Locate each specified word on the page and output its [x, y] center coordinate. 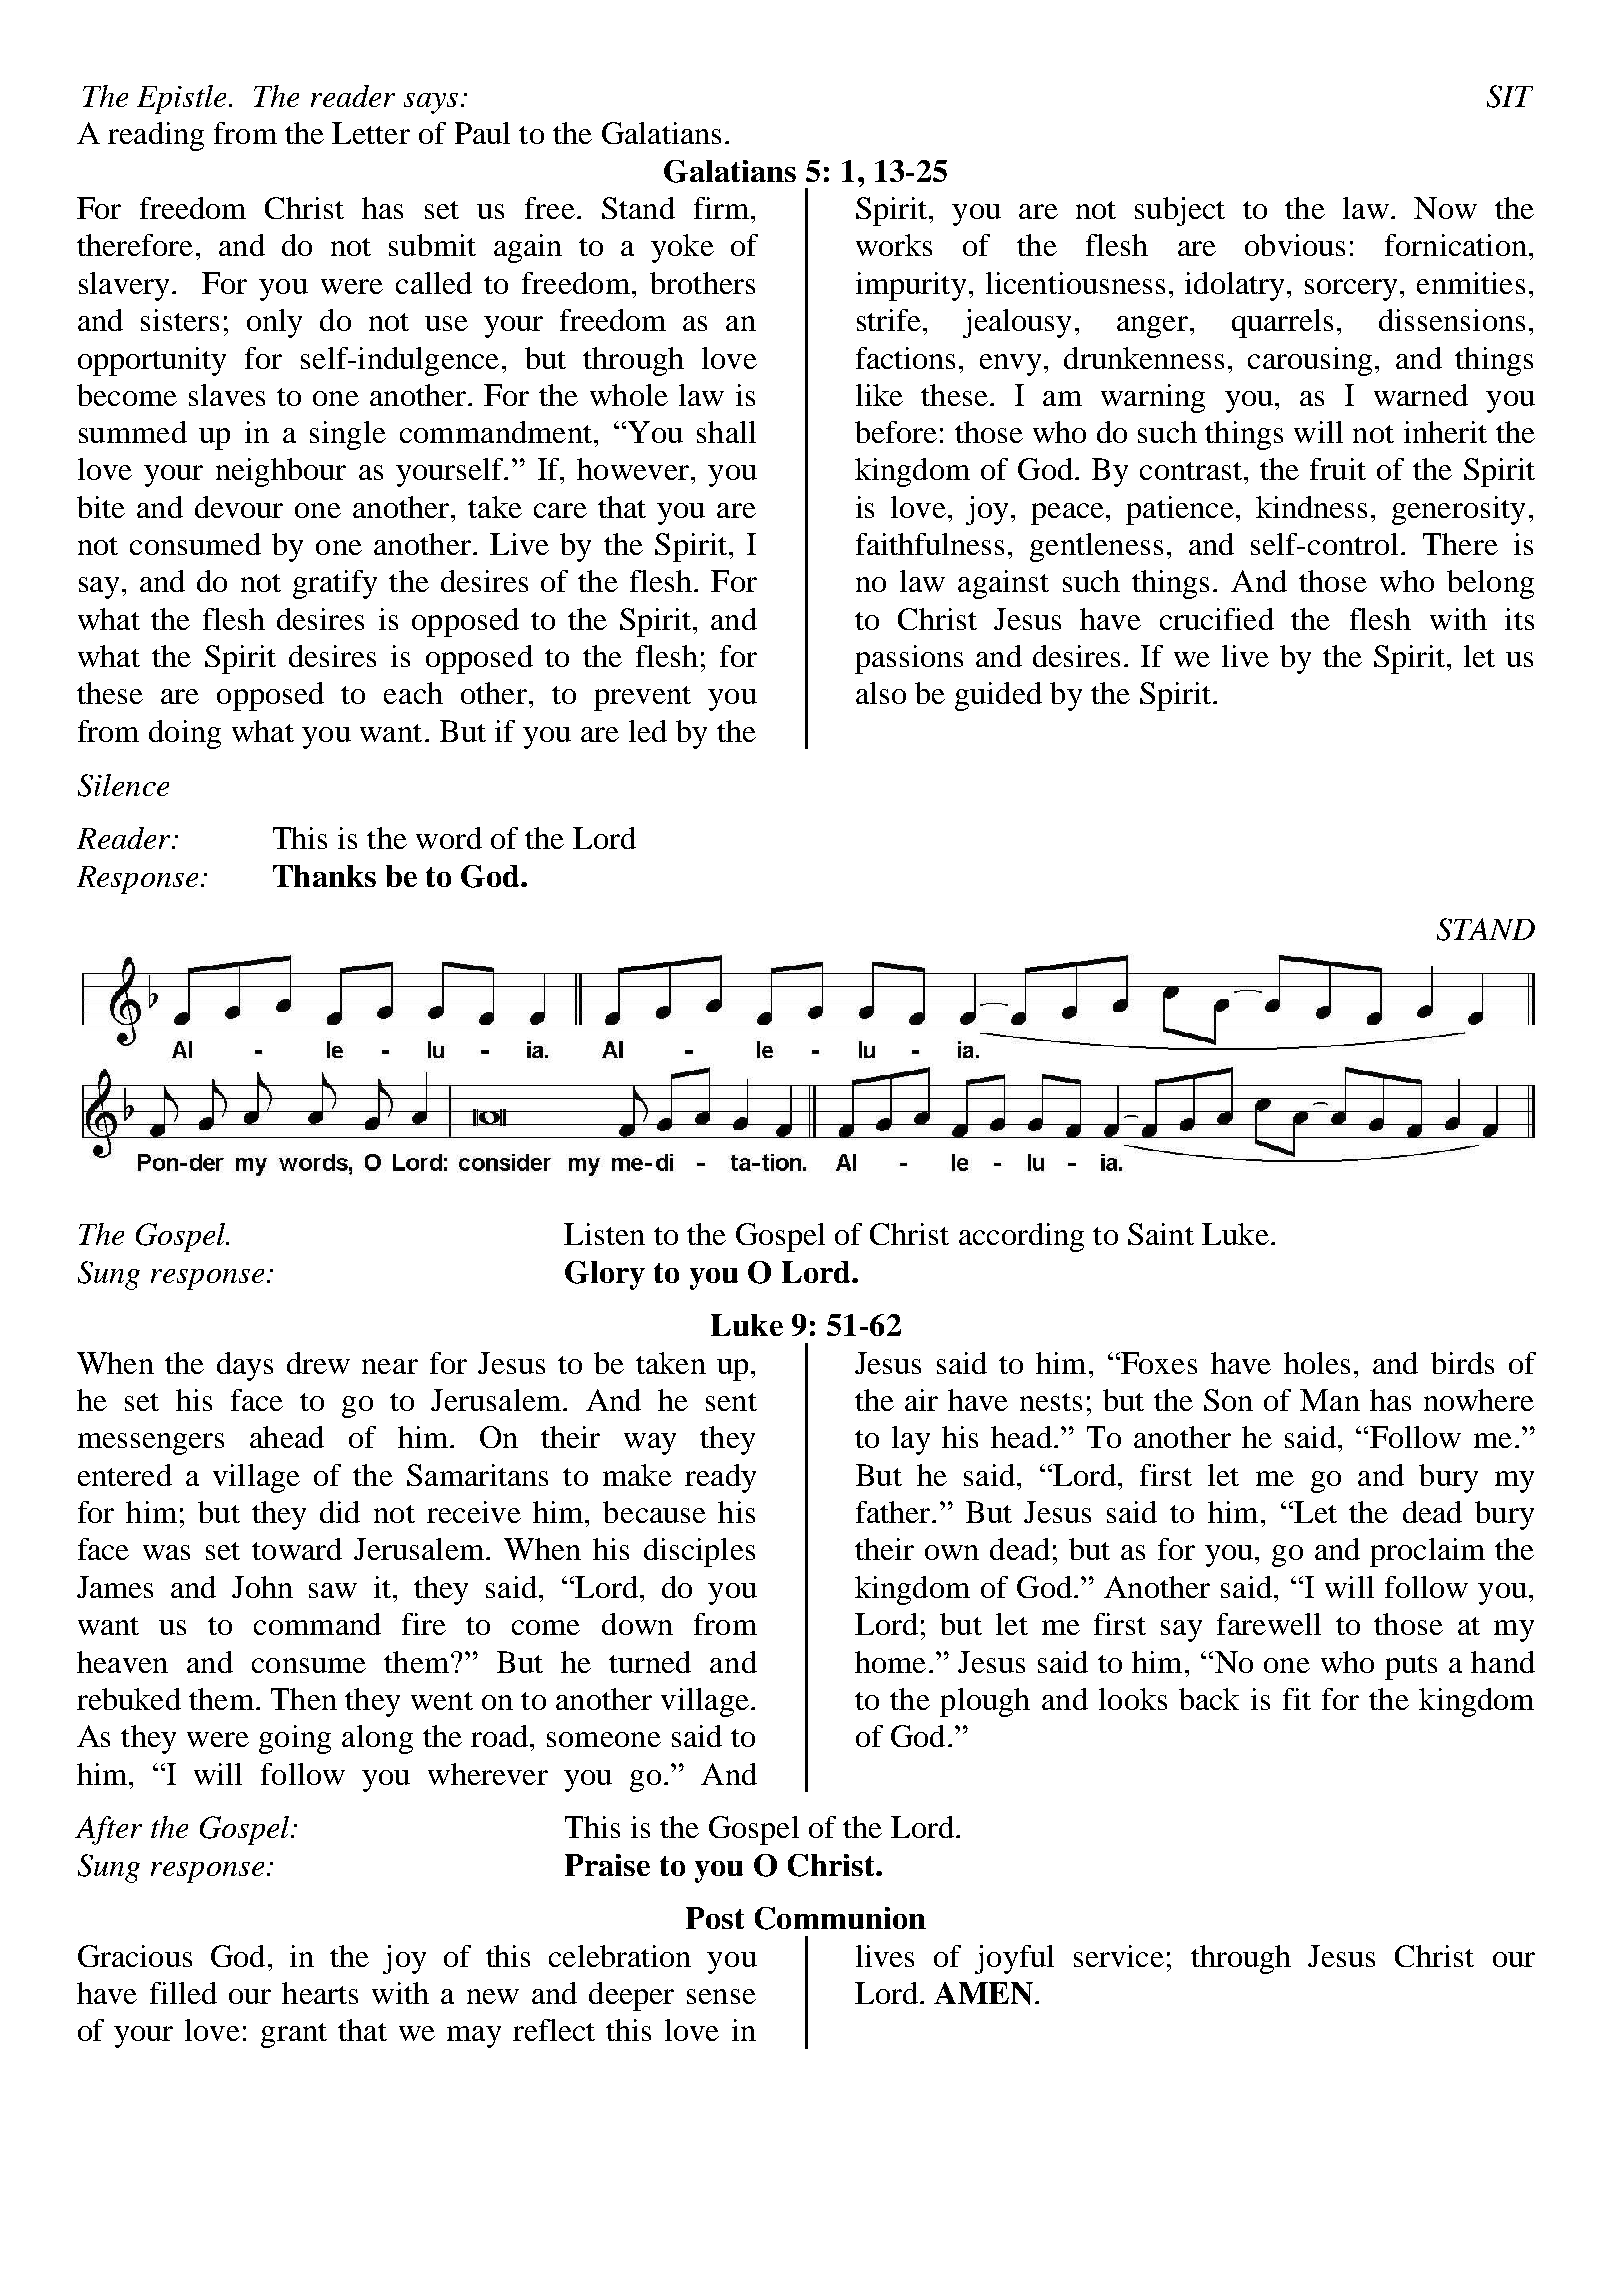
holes [1317, 1363]
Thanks [324, 876]
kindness [1311, 507]
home [890, 1662]
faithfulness [930, 544]
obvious [1295, 245]
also [881, 693]
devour [239, 507]
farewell [1269, 1624]
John [262, 1587]
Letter [371, 133]
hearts [320, 1993]
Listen [604, 1234]
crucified [1217, 619]
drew [318, 1363]
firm [721, 208]
